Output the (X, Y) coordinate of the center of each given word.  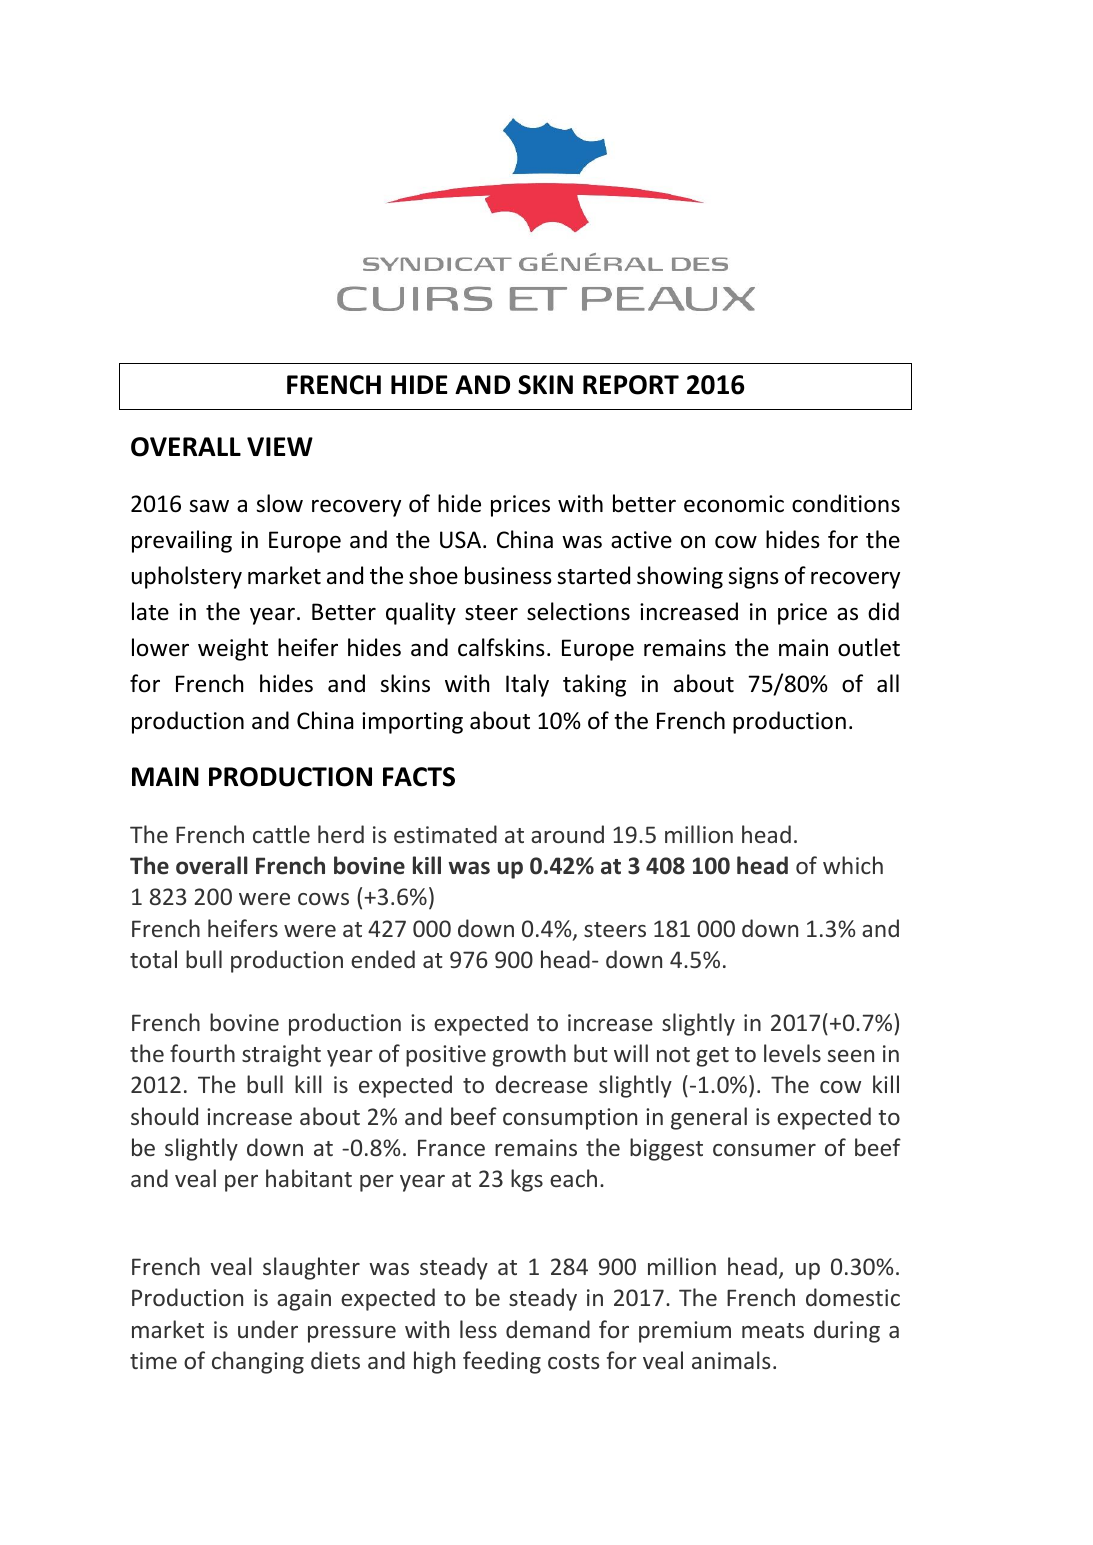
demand (548, 1329)
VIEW (280, 446)
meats (773, 1330)
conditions (846, 503)
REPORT (631, 385)
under (268, 1329)
